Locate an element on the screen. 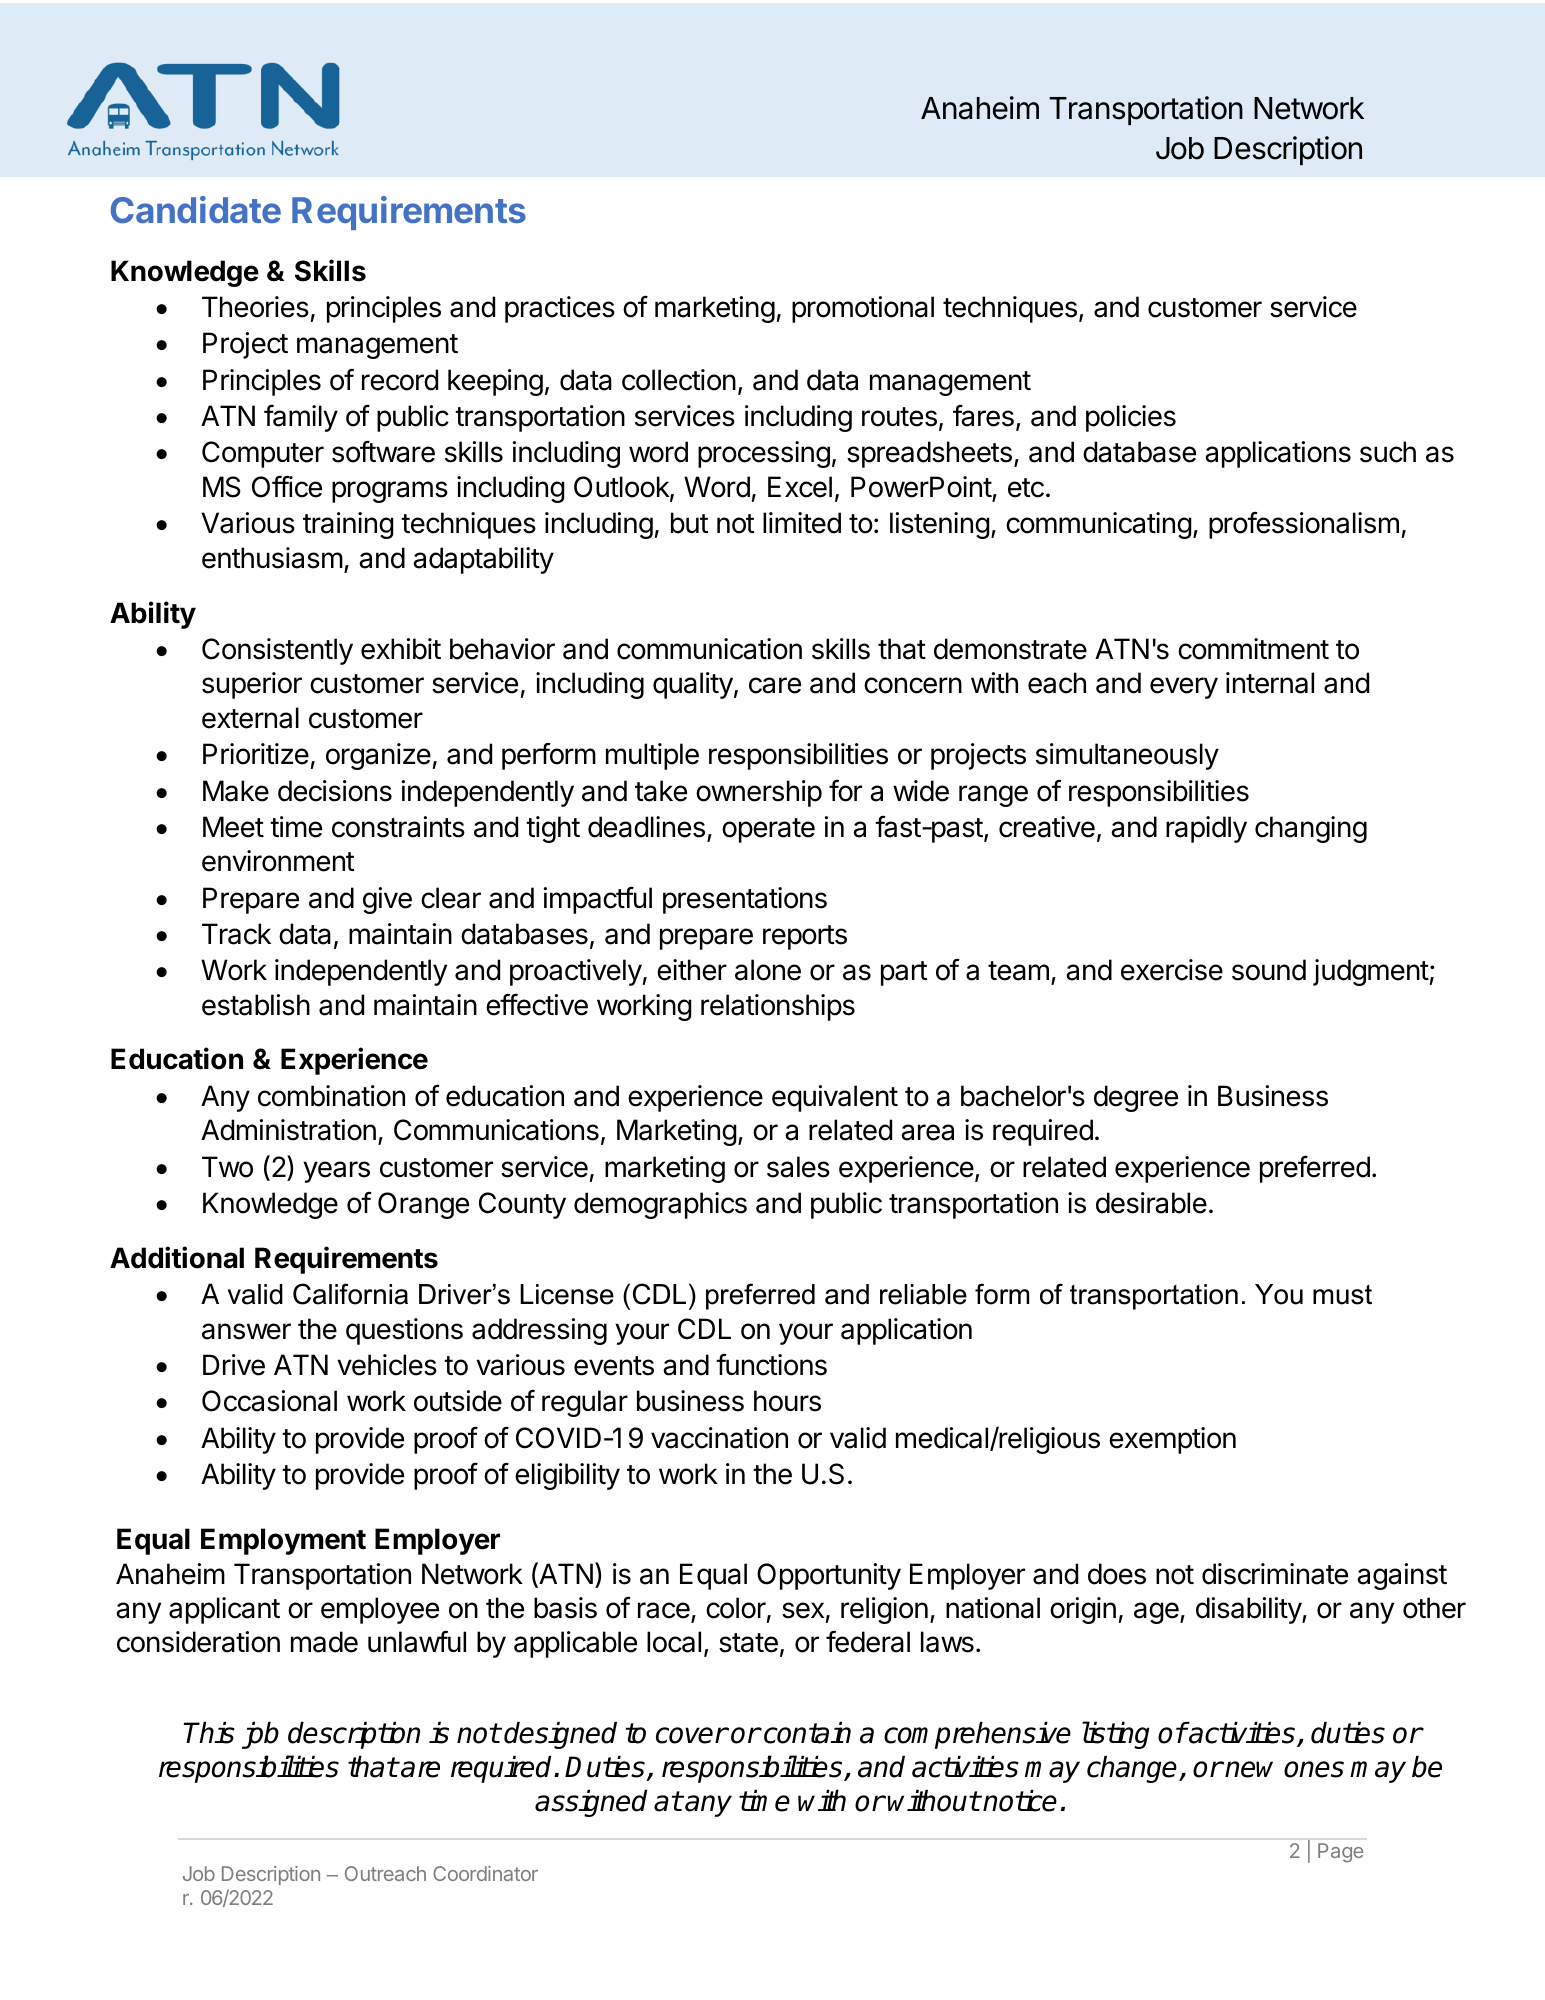 This screenshot has height=2000, width=1545. Page is located at coordinates (1340, 1852).
